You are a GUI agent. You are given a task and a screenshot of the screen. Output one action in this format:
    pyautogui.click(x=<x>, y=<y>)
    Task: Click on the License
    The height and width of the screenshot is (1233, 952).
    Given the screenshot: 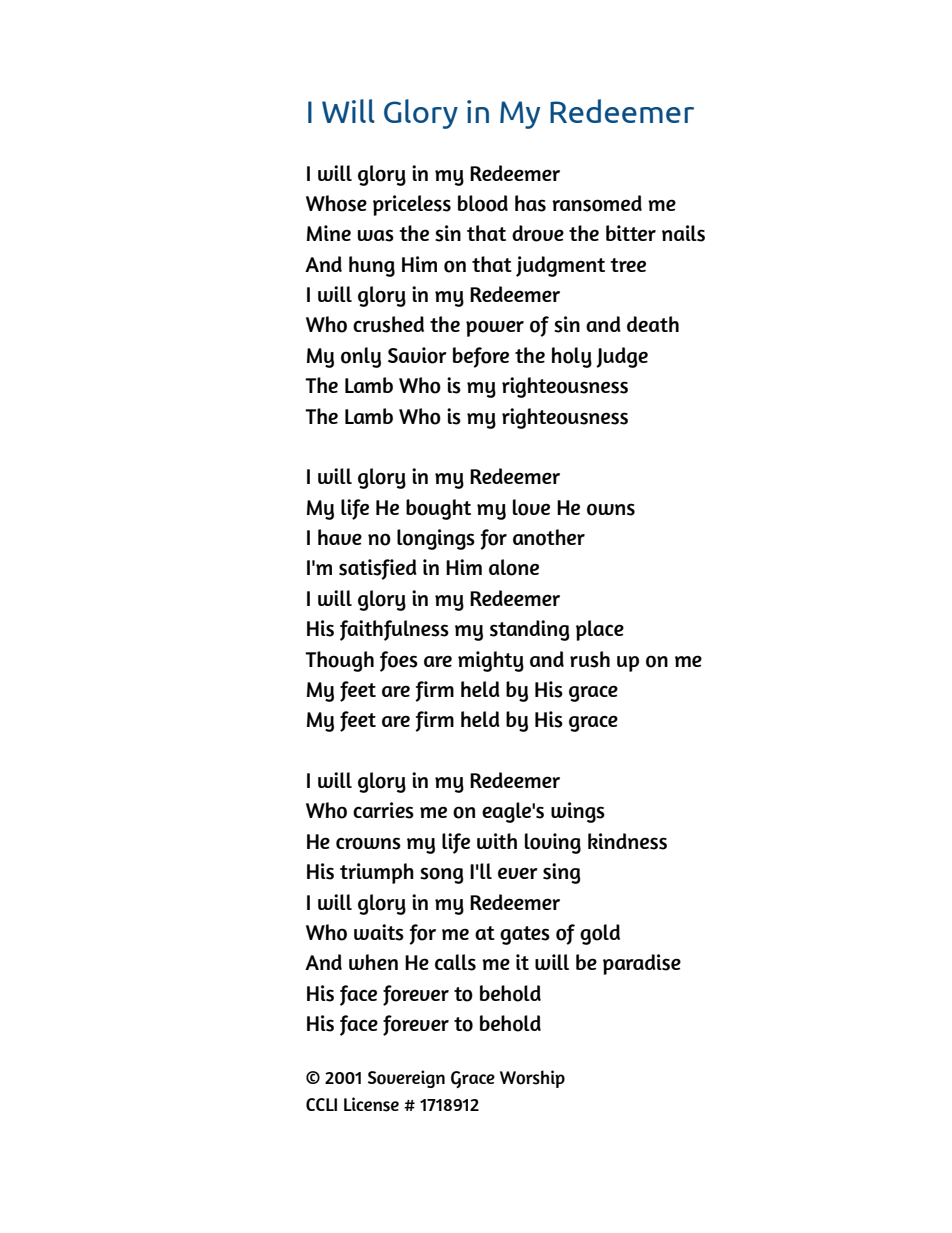 What is the action you would take?
    pyautogui.click(x=371, y=1104)
